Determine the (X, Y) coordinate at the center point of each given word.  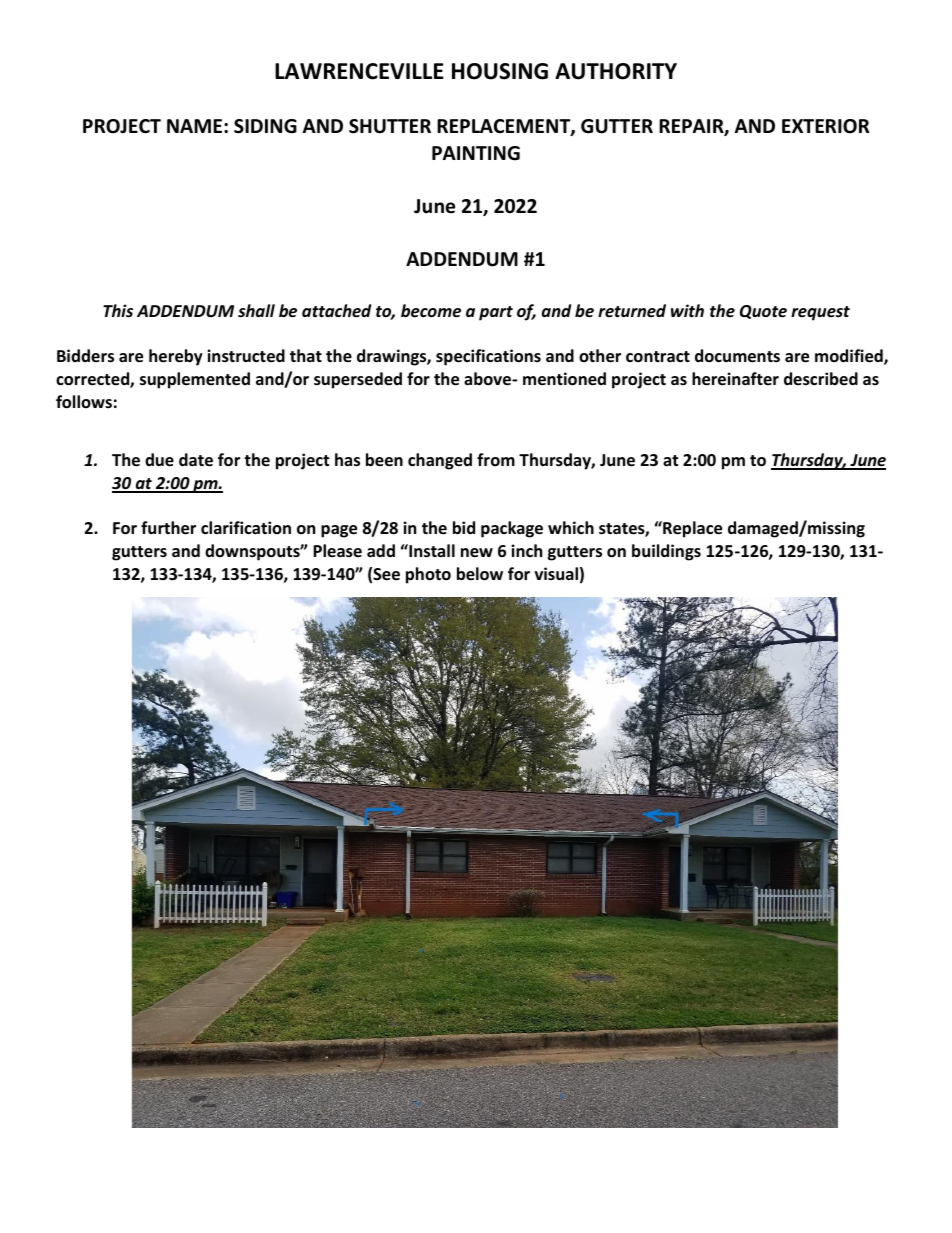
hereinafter (735, 379)
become (431, 311)
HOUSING (500, 71)
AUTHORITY (616, 71)
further (168, 528)
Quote (763, 312)
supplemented (195, 380)
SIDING (265, 126)
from (496, 460)
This (118, 311)
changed (440, 461)
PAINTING (476, 153)
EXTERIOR (825, 126)
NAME (196, 126)
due (159, 460)
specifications (488, 357)
